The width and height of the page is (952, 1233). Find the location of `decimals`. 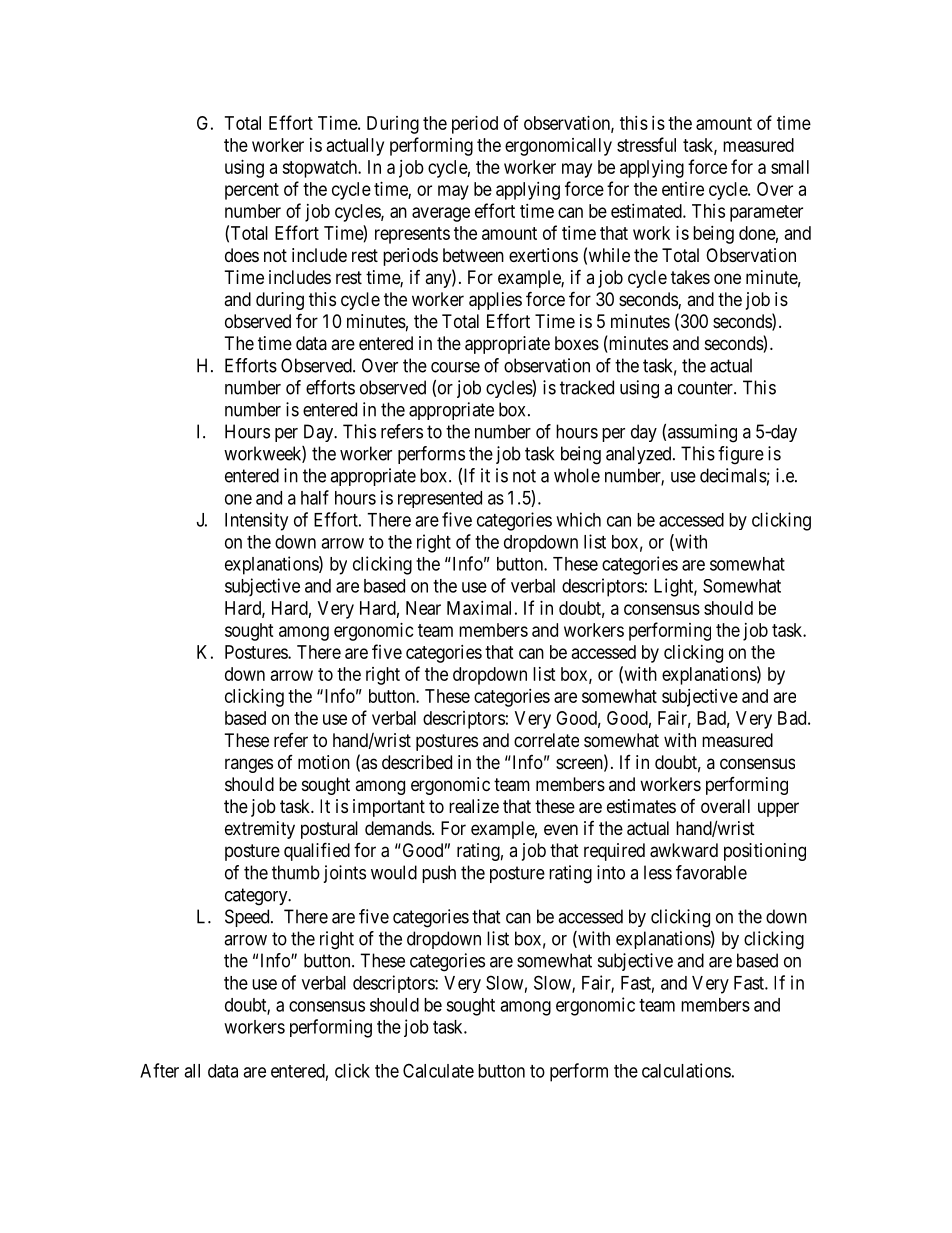

decimals is located at coordinates (733, 475).
